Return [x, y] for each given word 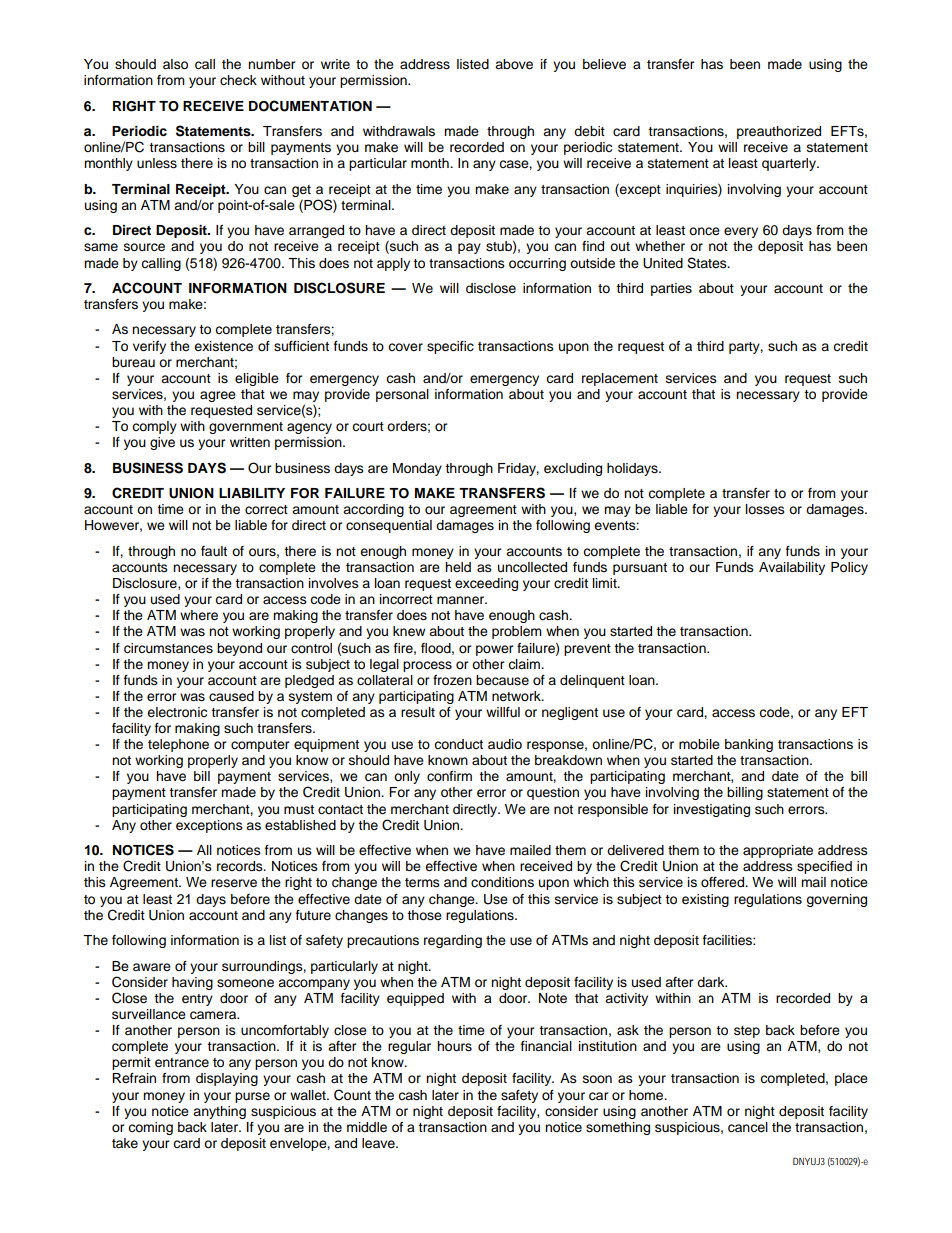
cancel [748, 1127]
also [175, 64]
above [514, 64]
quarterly [790, 164]
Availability [792, 568]
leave [379, 1143]
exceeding [486, 584]
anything [219, 1112]
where [199, 615]
